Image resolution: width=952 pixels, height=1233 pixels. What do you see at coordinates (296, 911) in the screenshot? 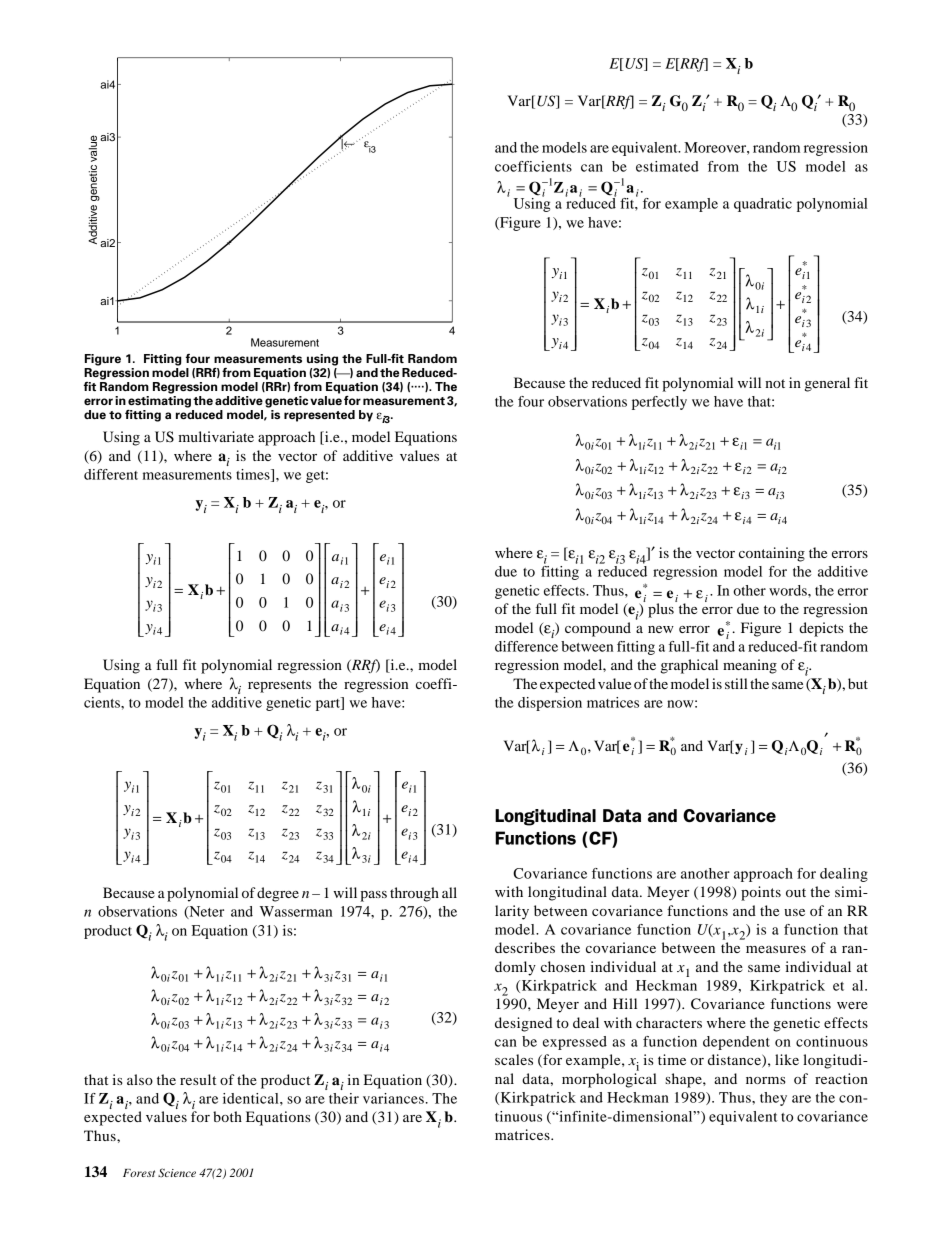
I see `Wasserman` at bounding box center [296, 911].
